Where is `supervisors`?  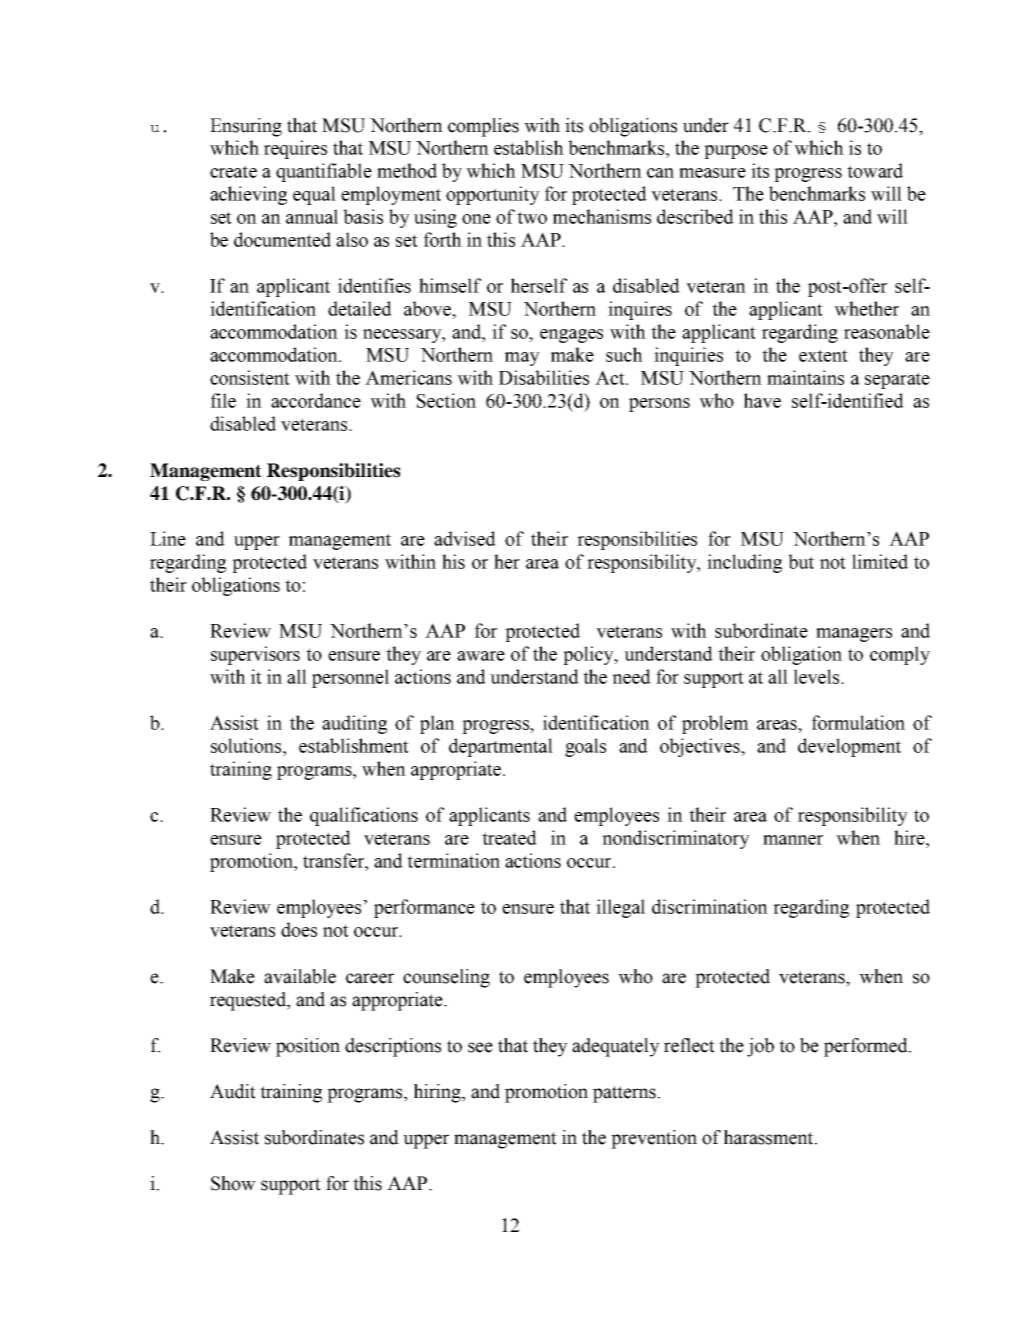 supervisors is located at coordinates (255, 655).
